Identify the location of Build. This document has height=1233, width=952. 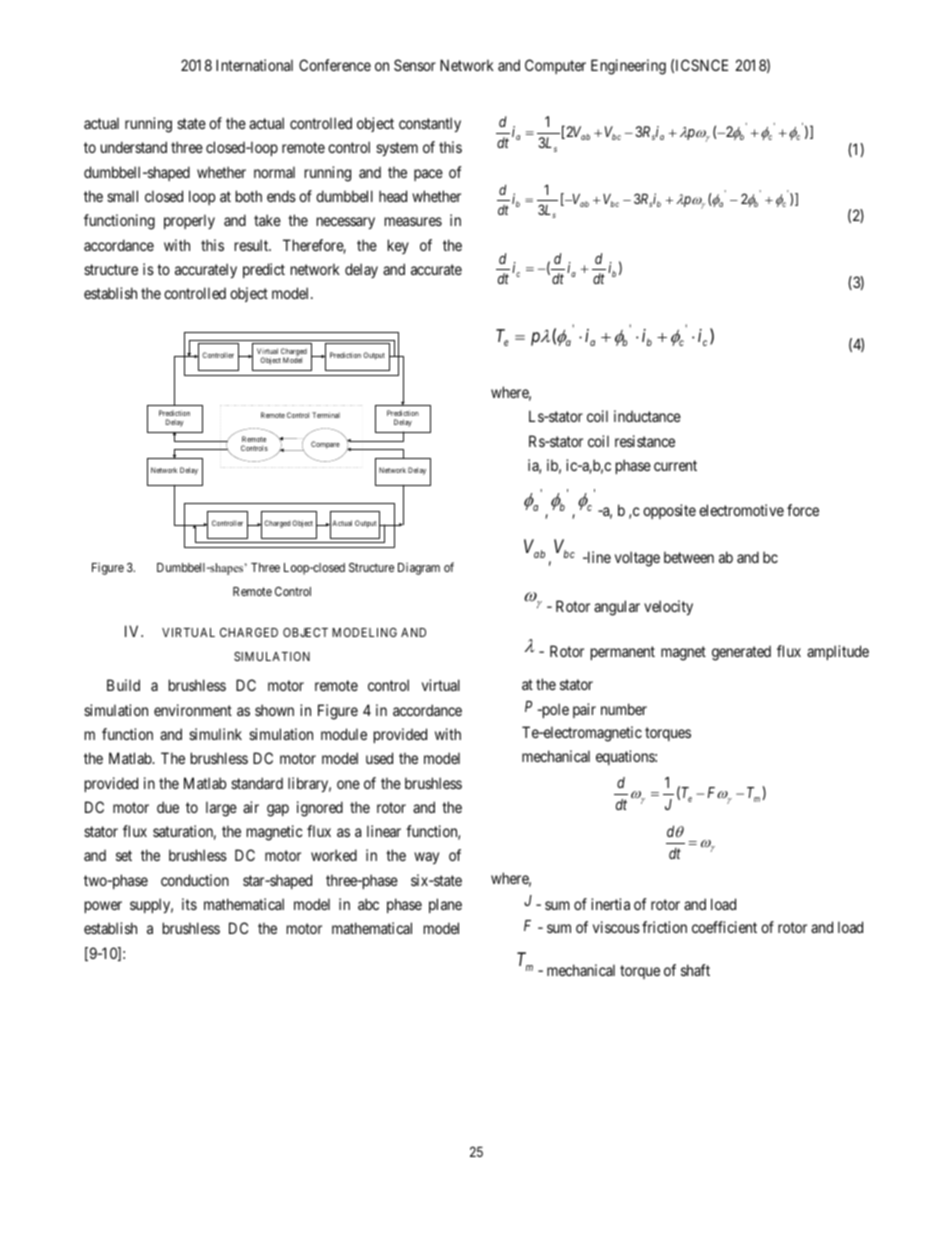
(123, 685).
